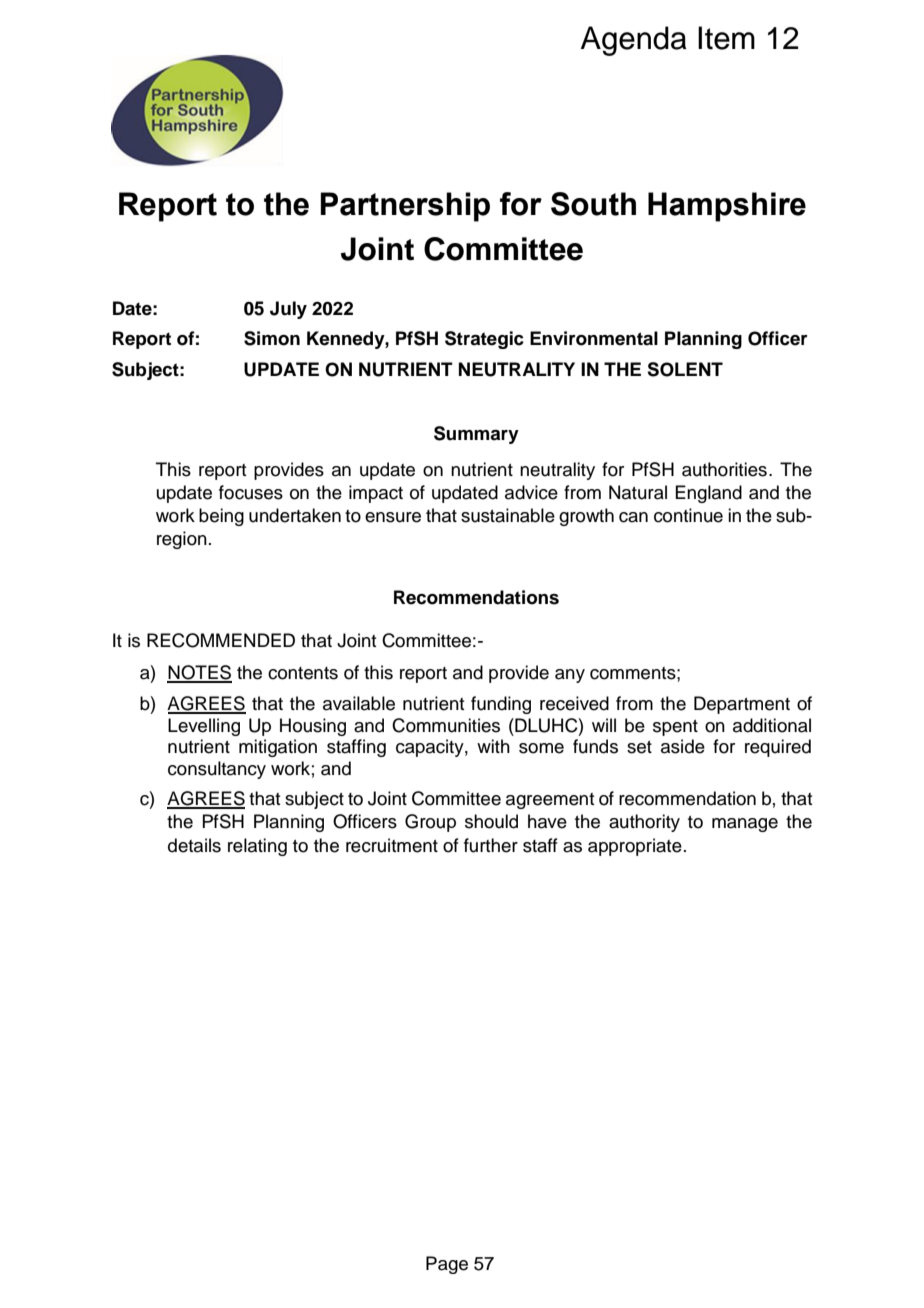 This image has height=1308, width=924. Describe the element at coordinates (491, 845) in the image. I see `further` at that location.
